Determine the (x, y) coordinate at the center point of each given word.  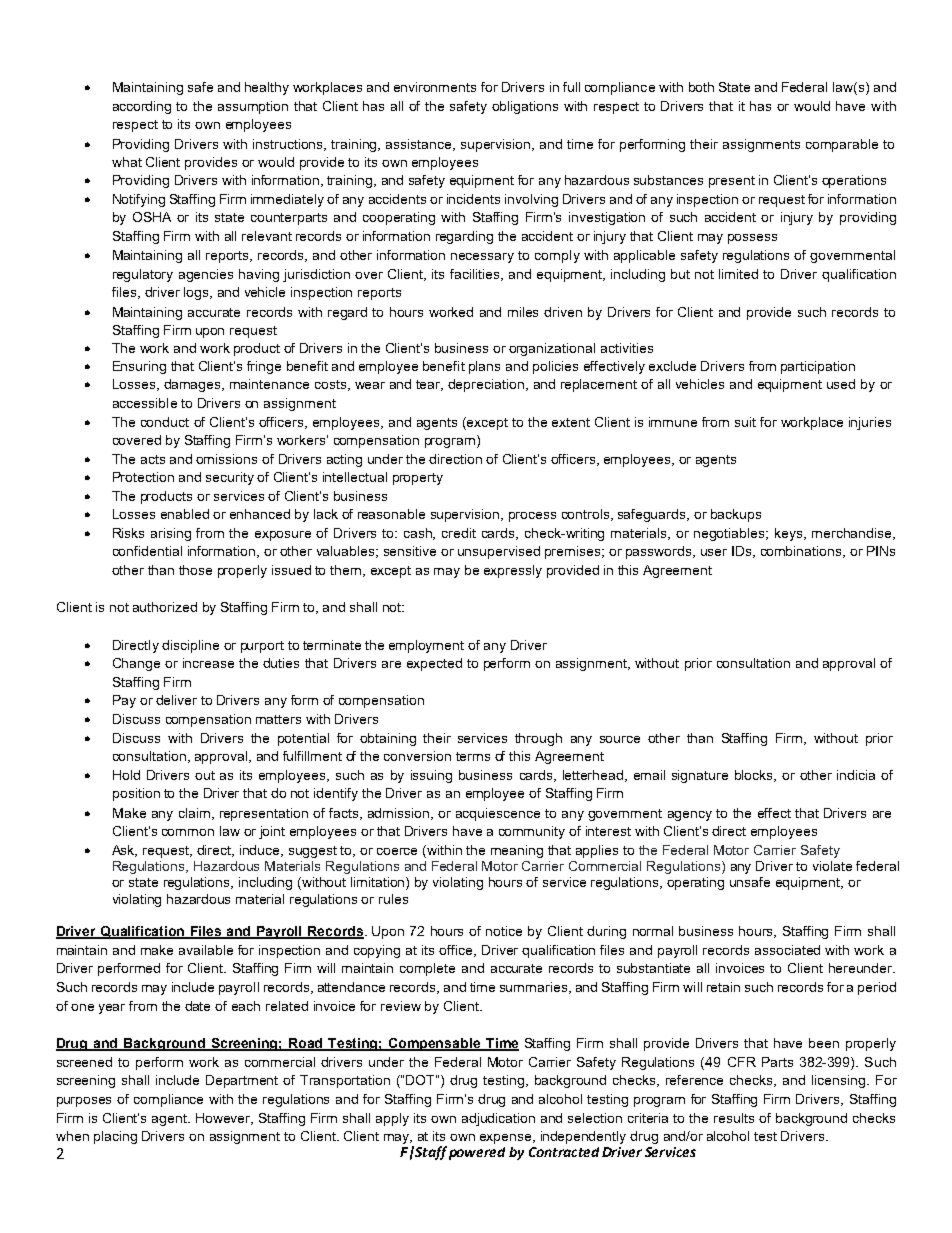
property (418, 479)
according (142, 107)
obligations (525, 107)
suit (745, 422)
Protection (143, 477)
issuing (431, 776)
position (136, 794)
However (224, 1119)
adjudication (498, 1119)
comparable (842, 145)
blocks (755, 776)
